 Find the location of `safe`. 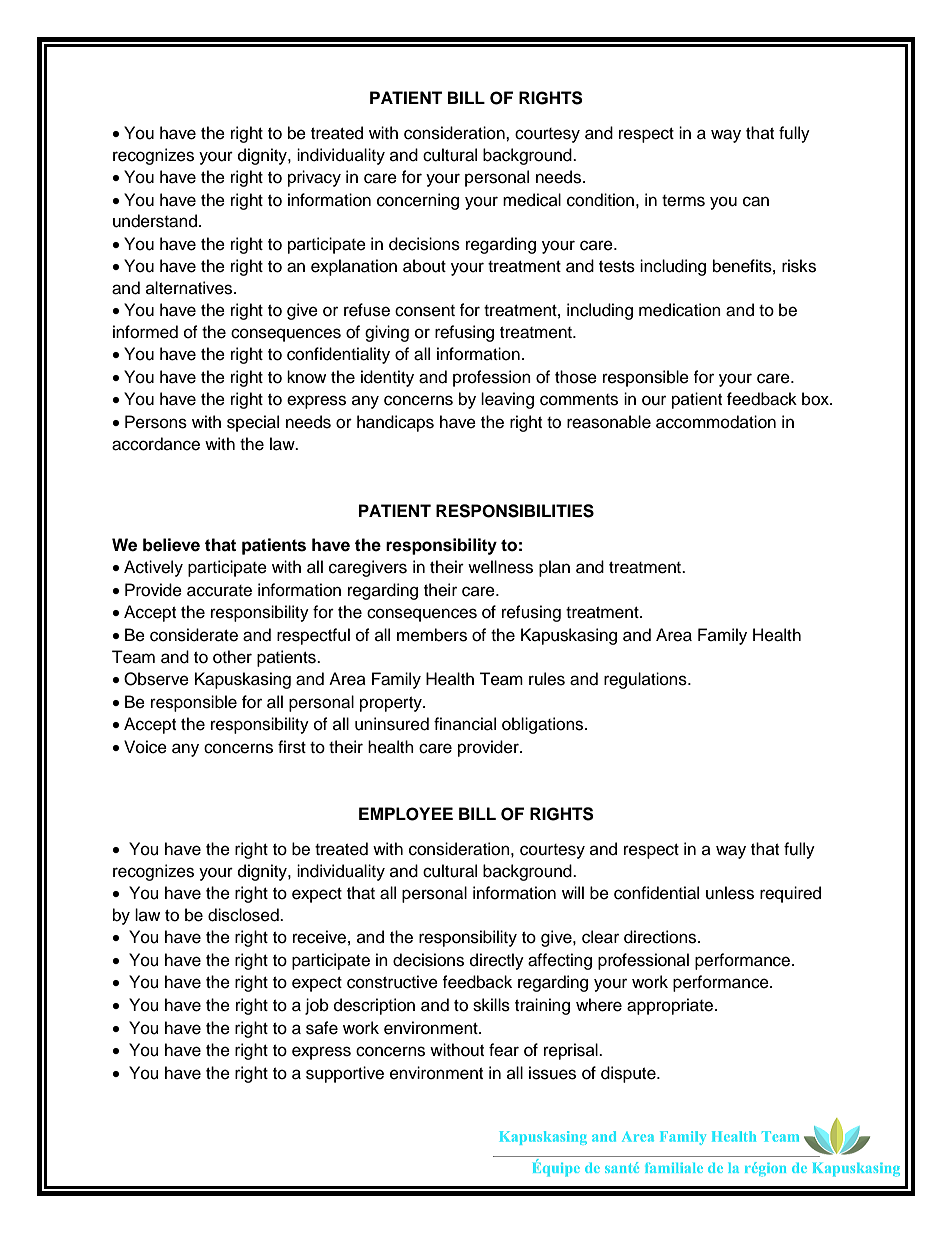

safe is located at coordinates (322, 1028).
